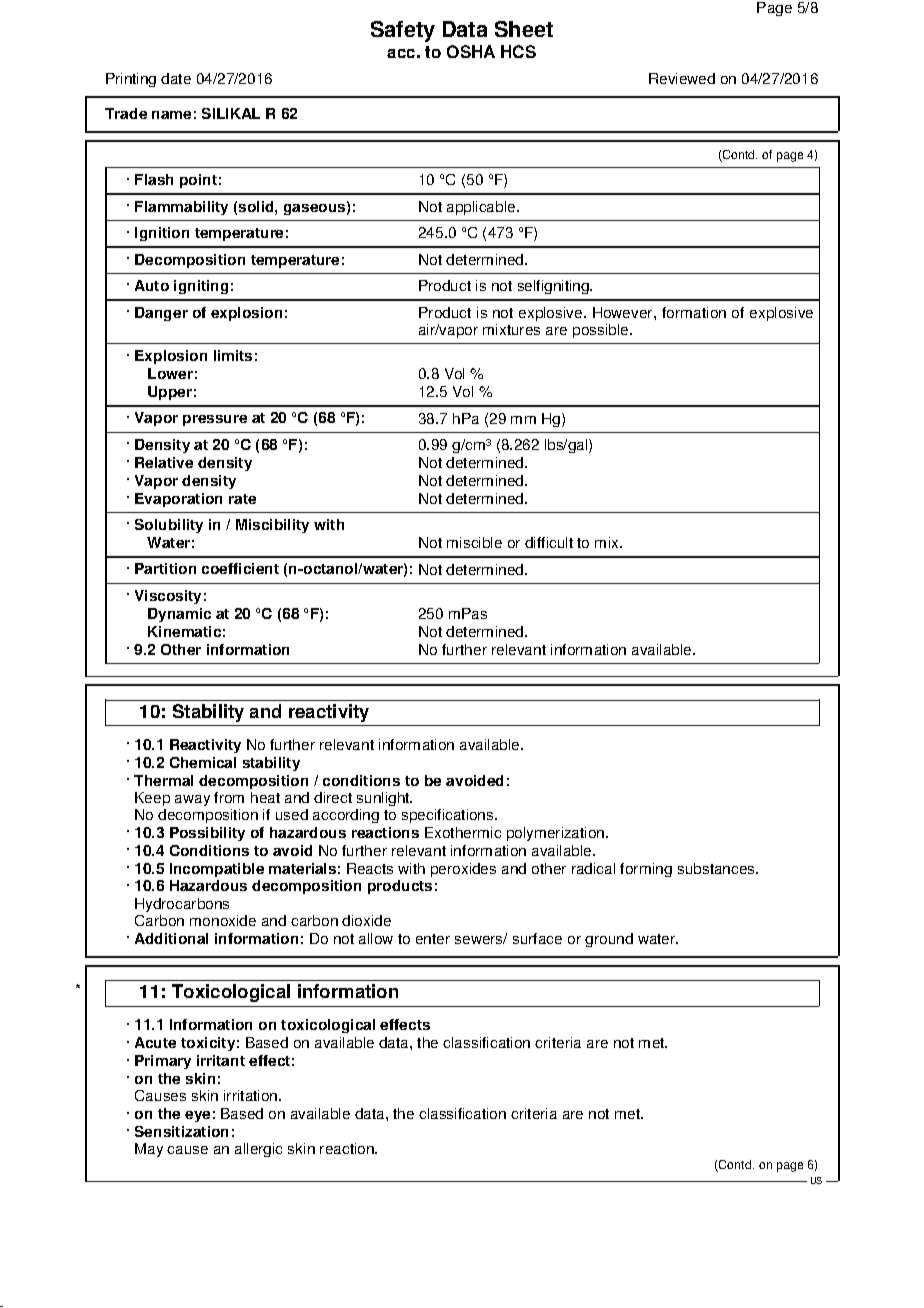 The width and height of the screenshot is (924, 1308). I want to click on Danger, so click(161, 314).
